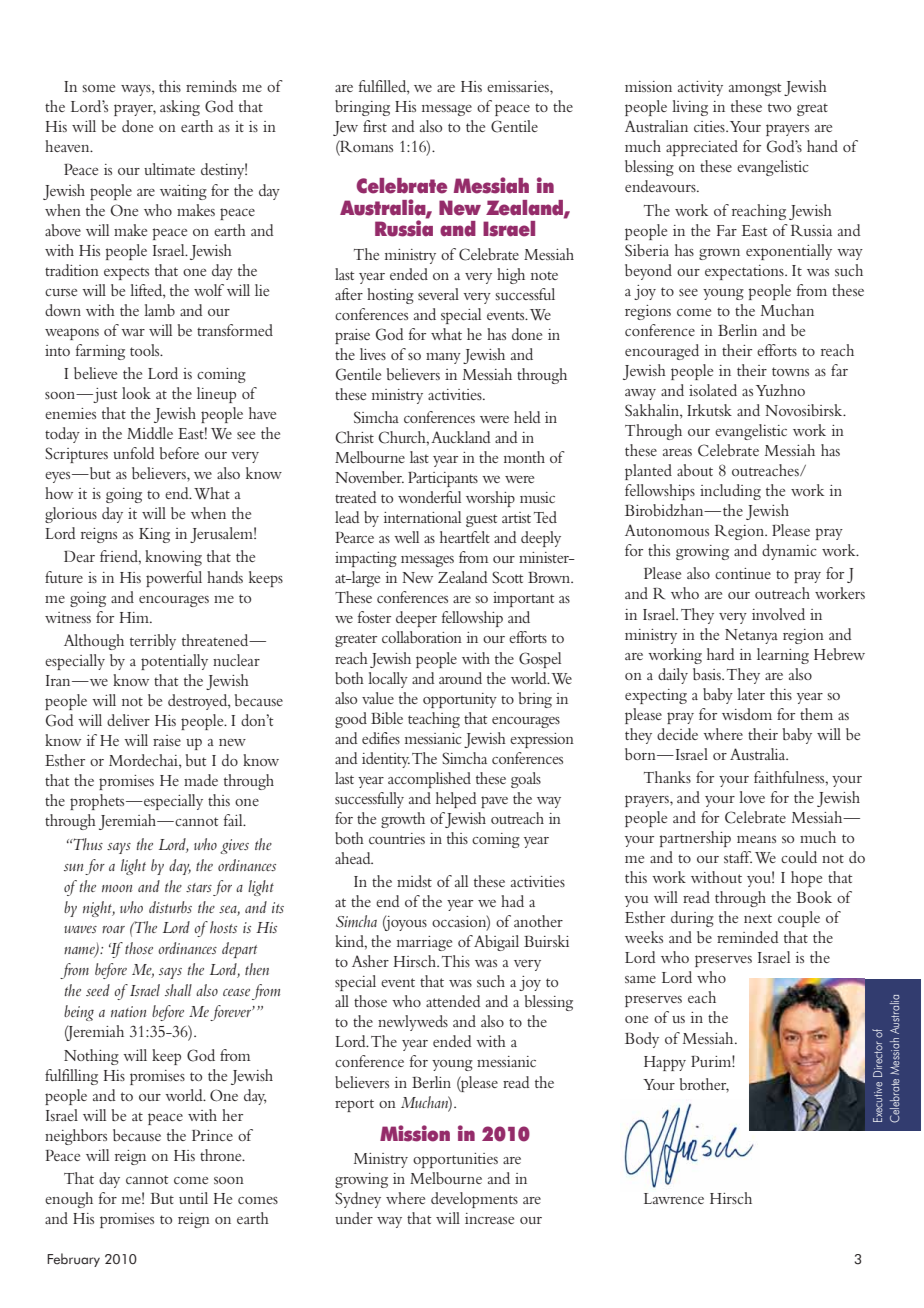 The width and height of the screenshot is (924, 1308). What do you see at coordinates (375, 126) in the screenshot?
I see `first` at bounding box center [375, 126].
